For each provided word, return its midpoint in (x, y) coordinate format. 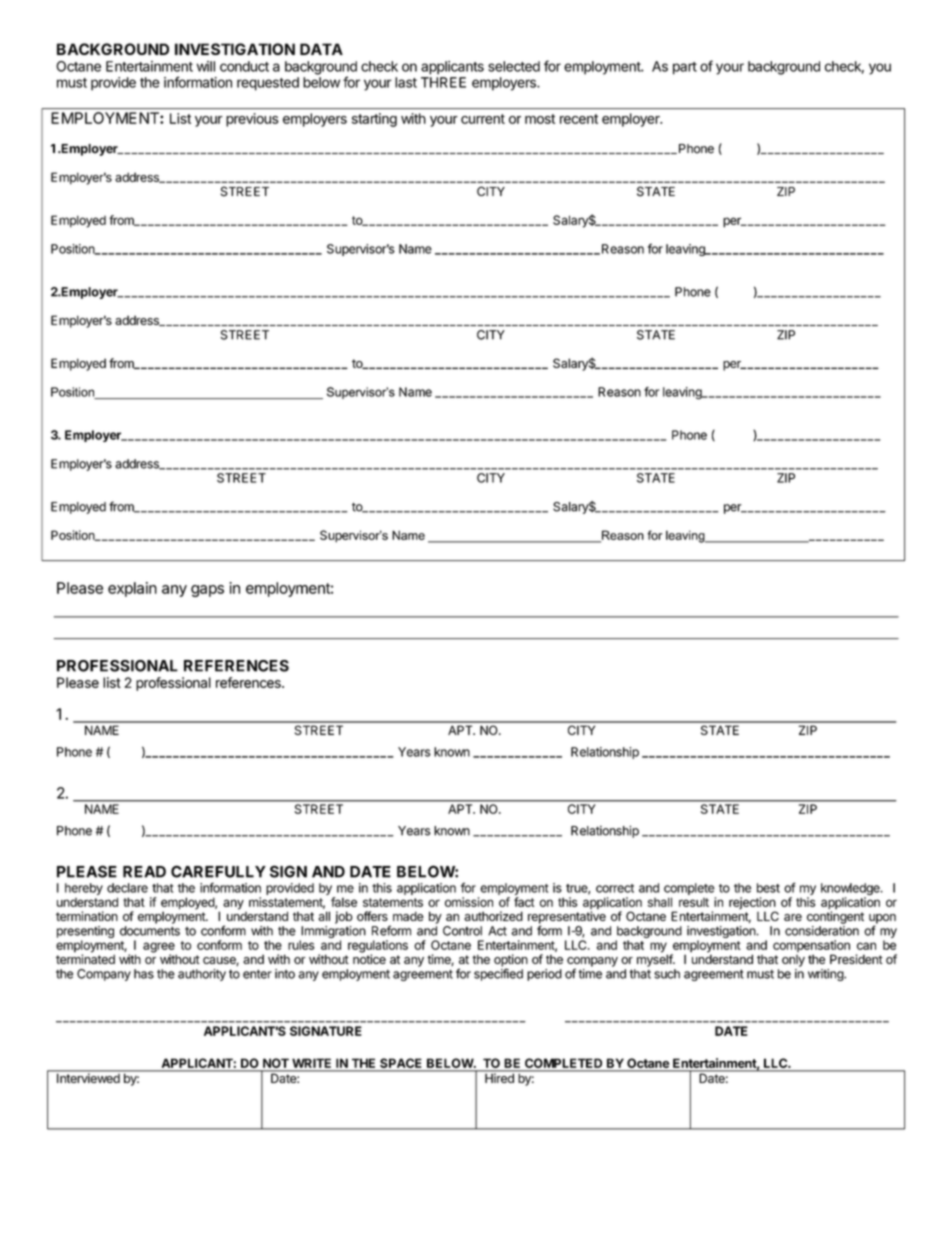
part (685, 68)
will (206, 66)
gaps (207, 591)
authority (202, 975)
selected (514, 66)
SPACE (401, 1064)
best (768, 888)
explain (132, 589)
